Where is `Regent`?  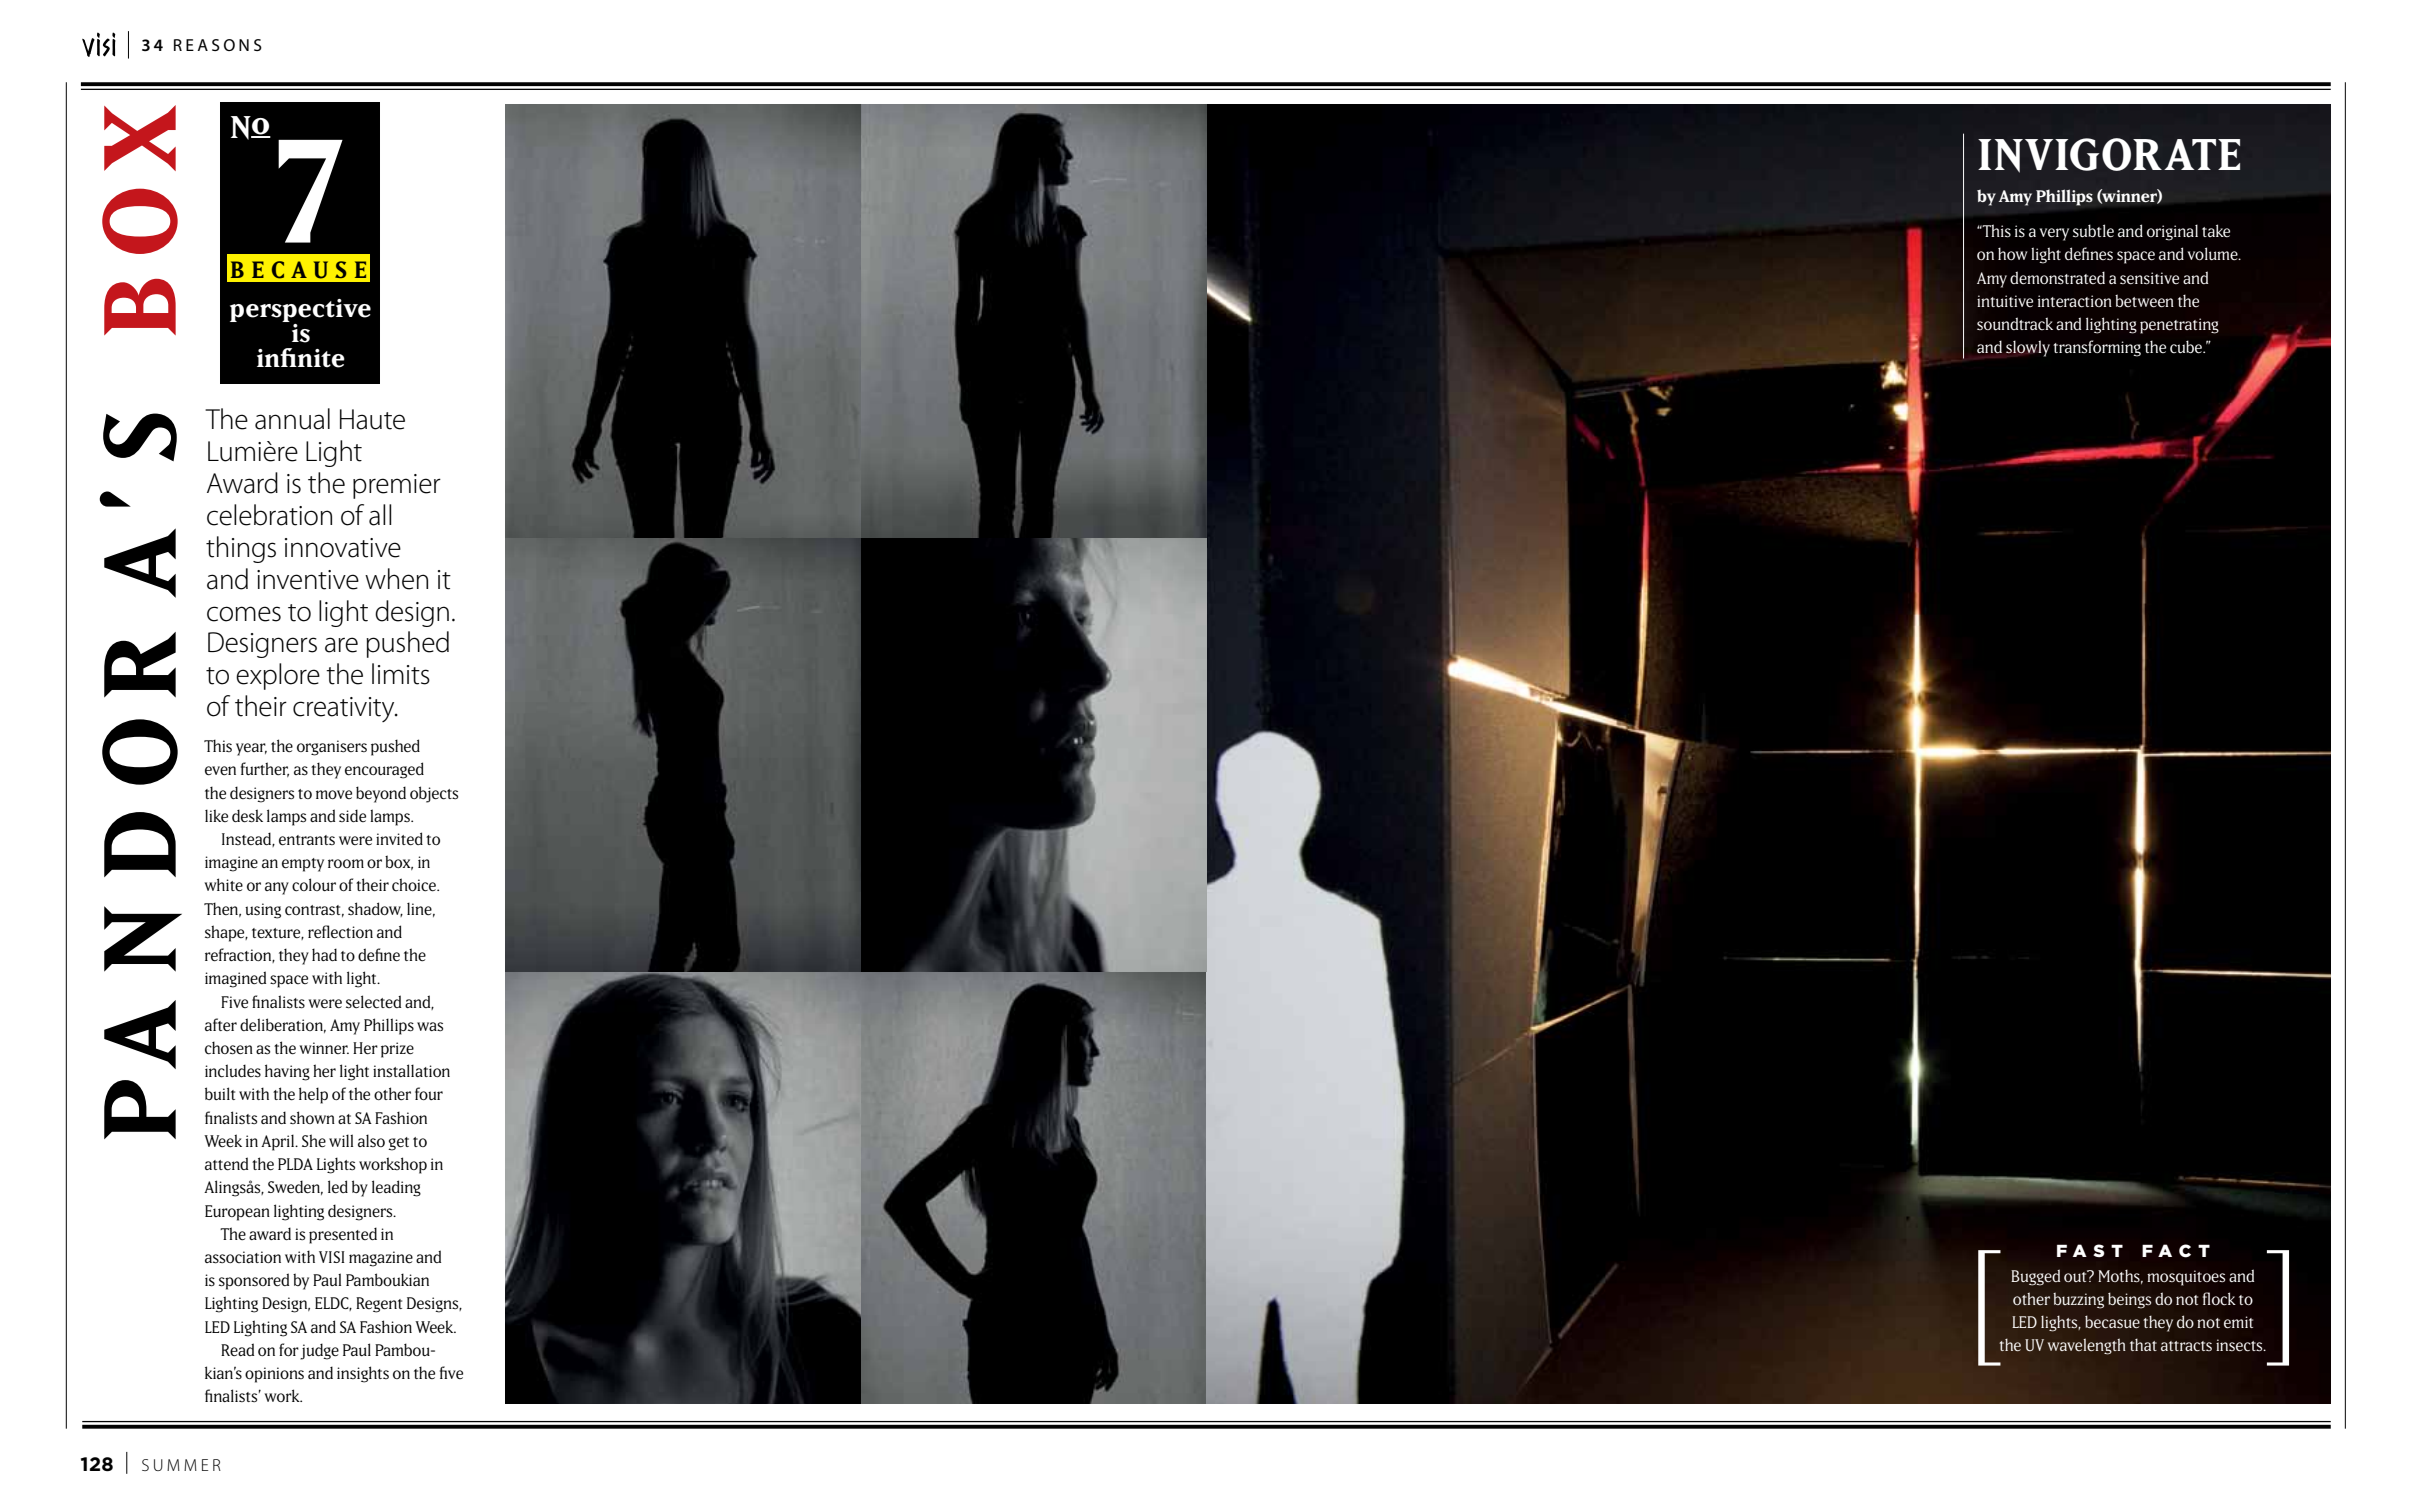 Regent is located at coordinates (379, 1305).
